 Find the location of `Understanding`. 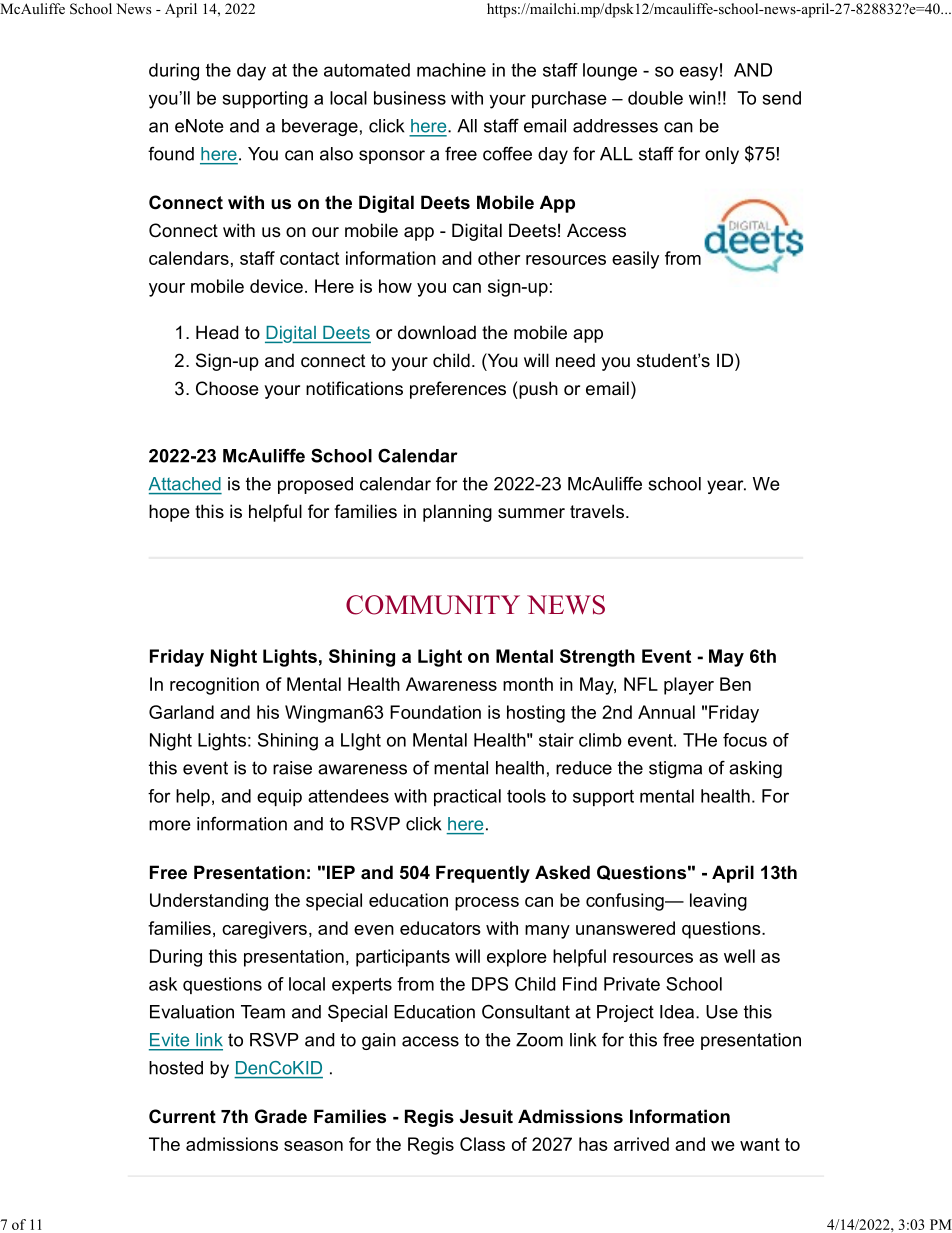

Understanding is located at coordinates (209, 902).
